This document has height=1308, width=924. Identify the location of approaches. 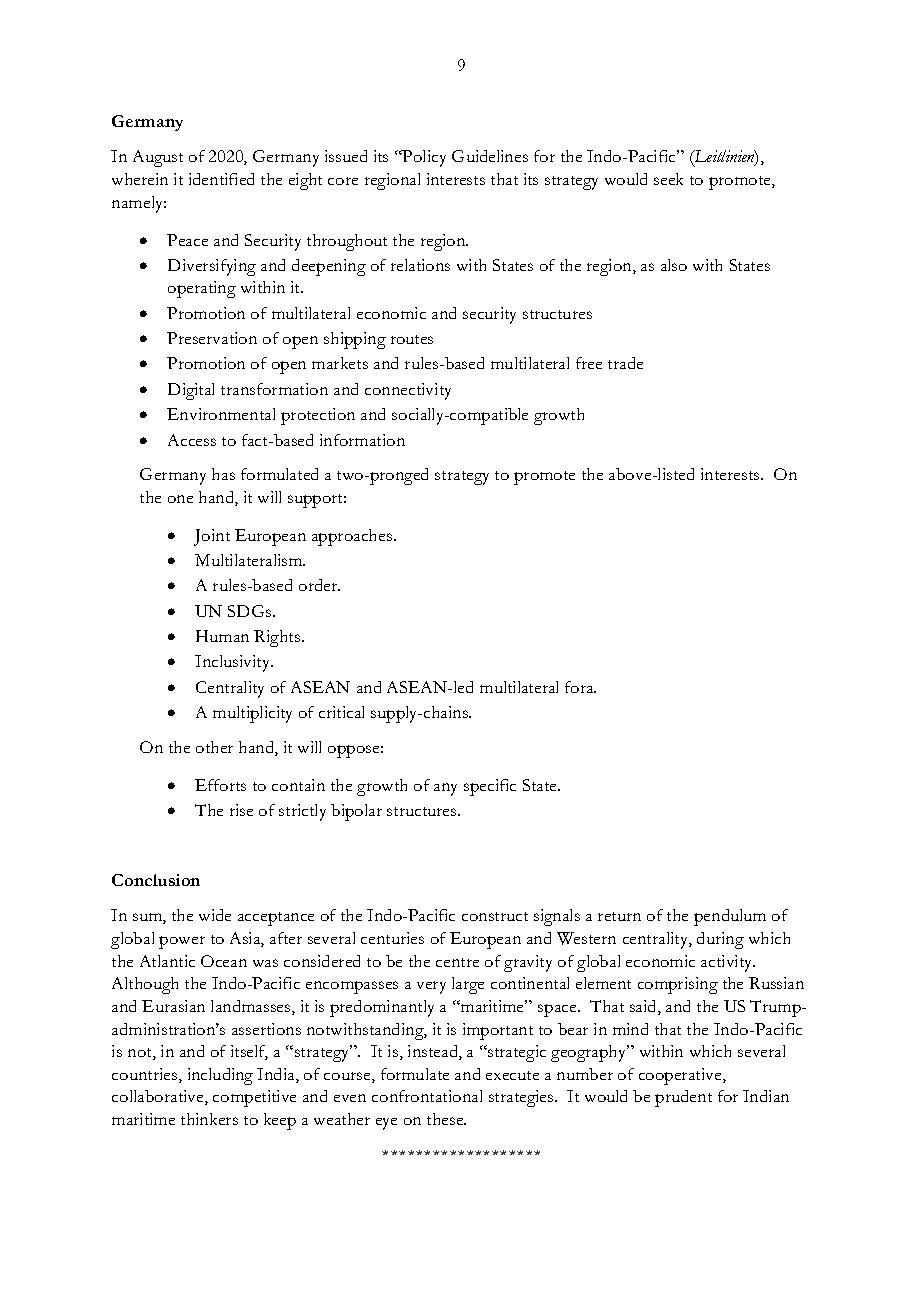
(353, 537).
